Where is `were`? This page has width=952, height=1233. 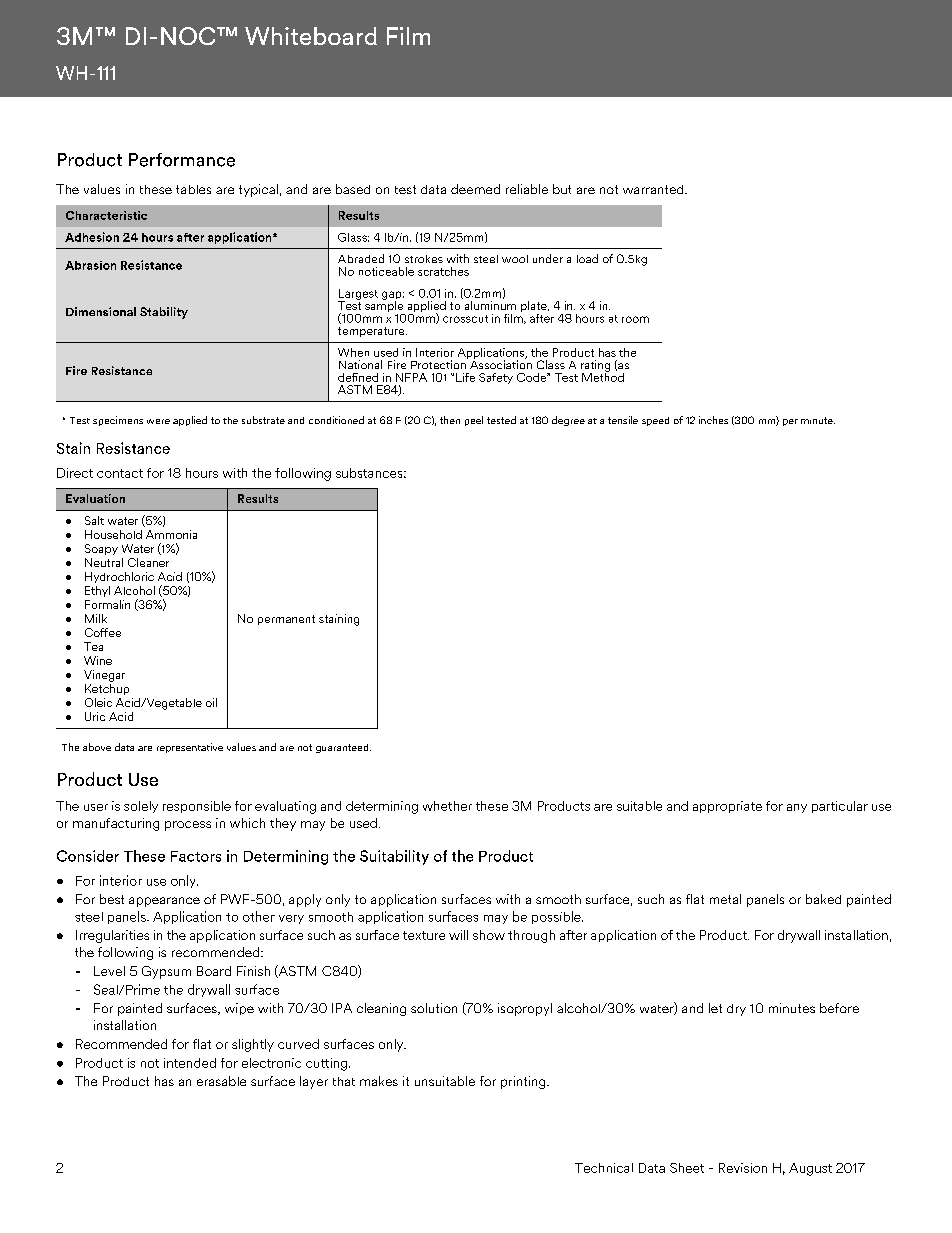
were is located at coordinates (158, 421).
